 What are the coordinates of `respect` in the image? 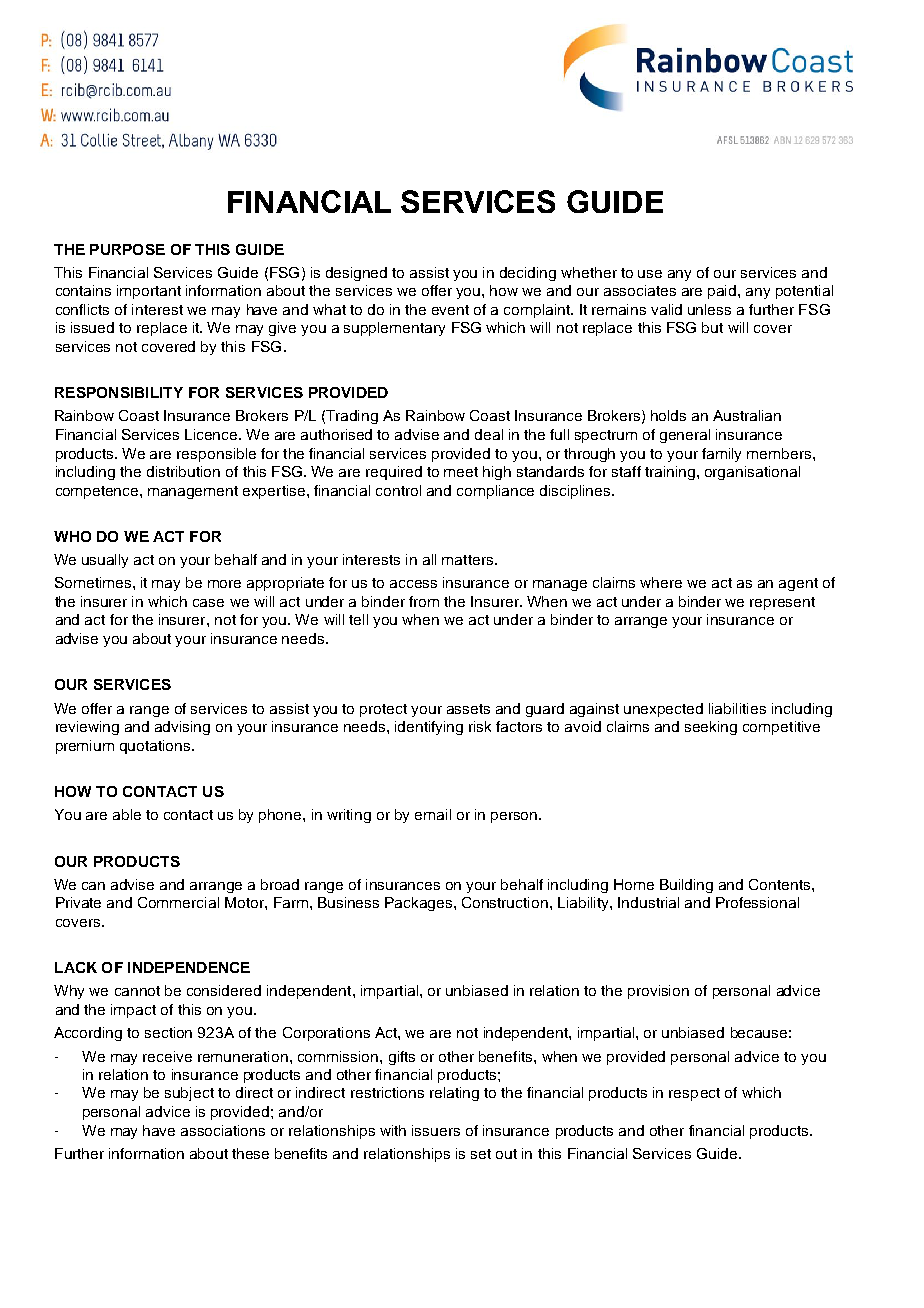 It's located at (694, 1094).
